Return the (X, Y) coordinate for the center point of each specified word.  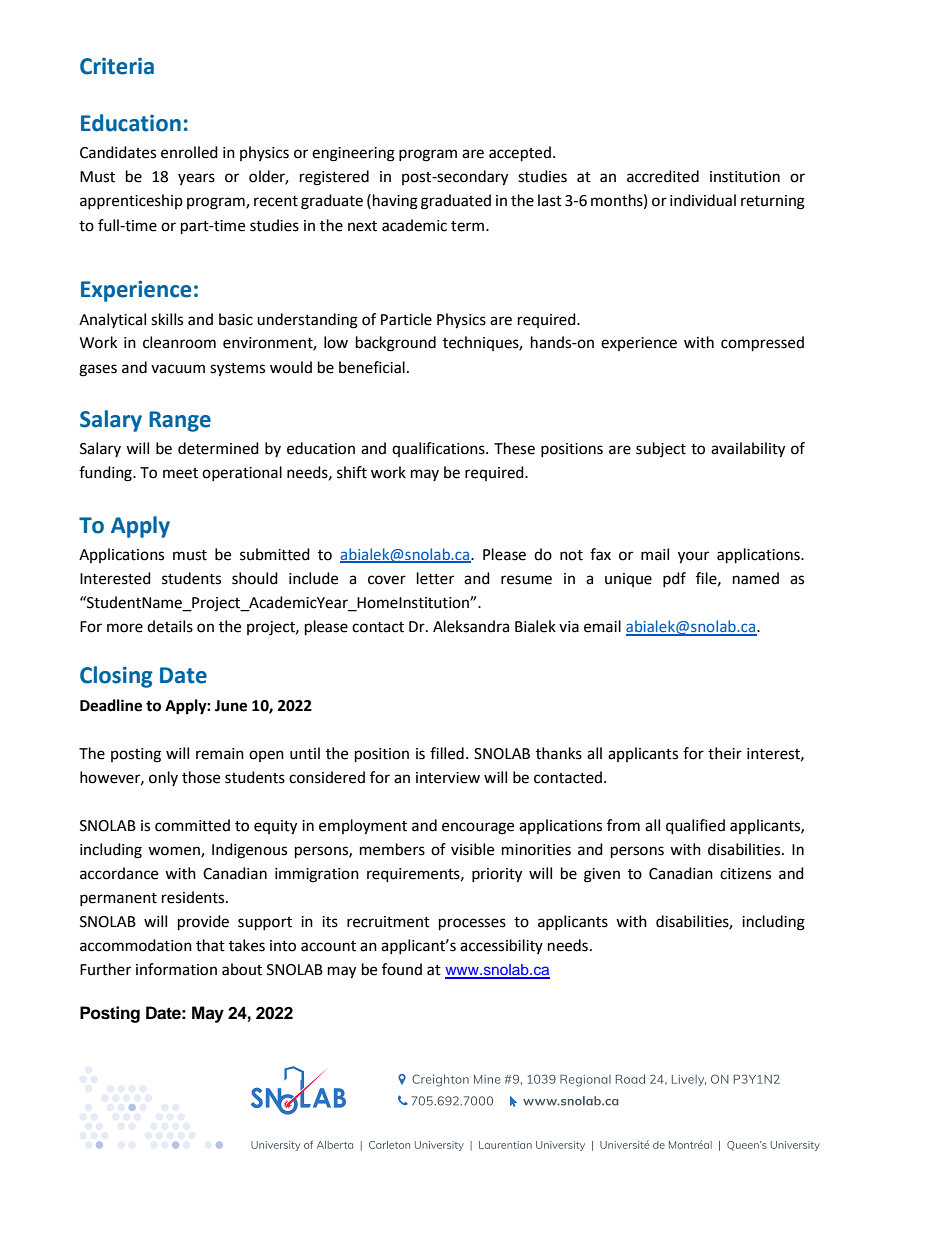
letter (435, 578)
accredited (663, 176)
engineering (353, 154)
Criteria (117, 66)
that (210, 945)
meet (180, 473)
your (693, 557)
